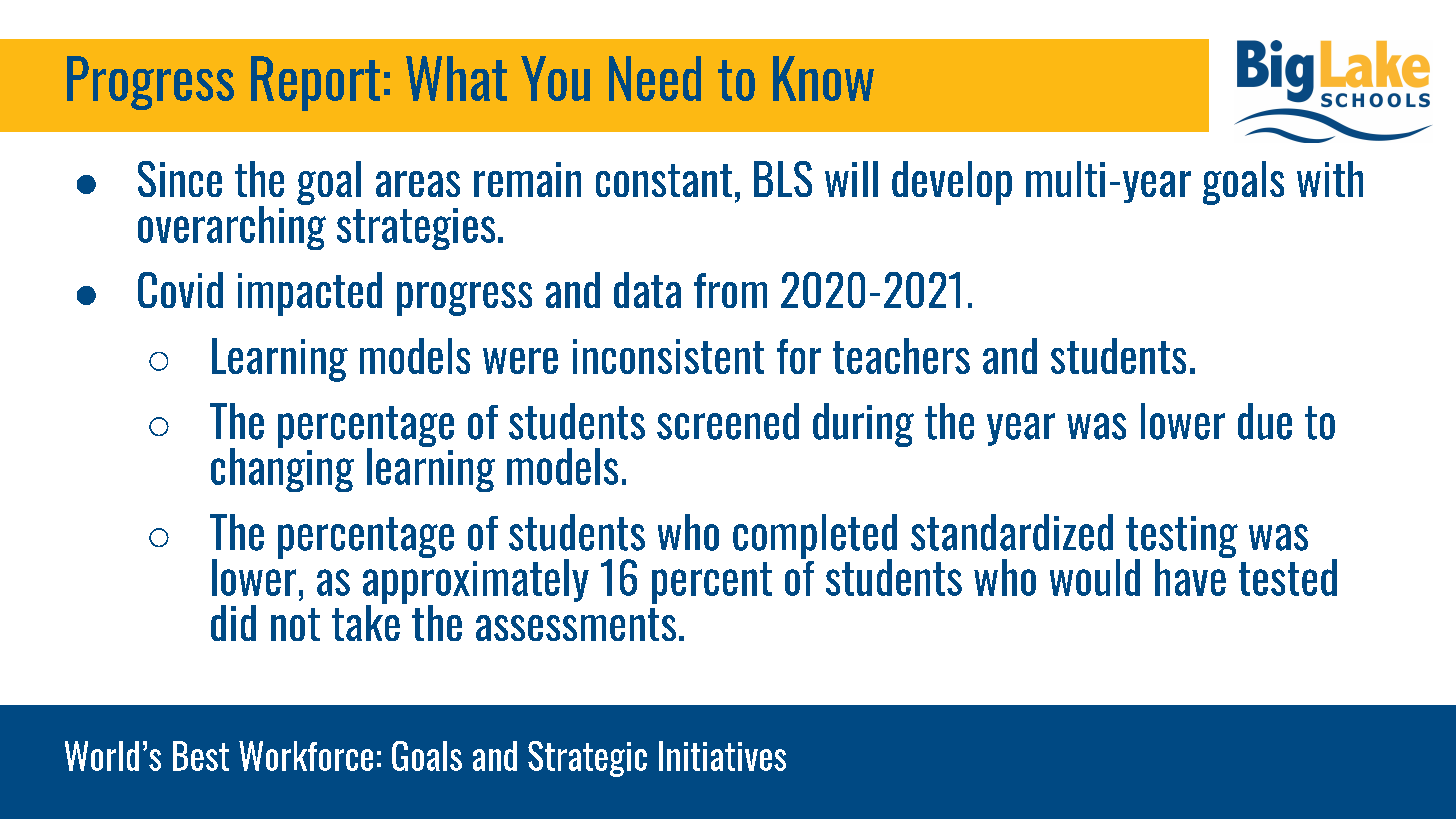 The width and height of the document is (1456, 819). Describe the element at coordinates (1265, 421) in the document. I see `due` at that location.
